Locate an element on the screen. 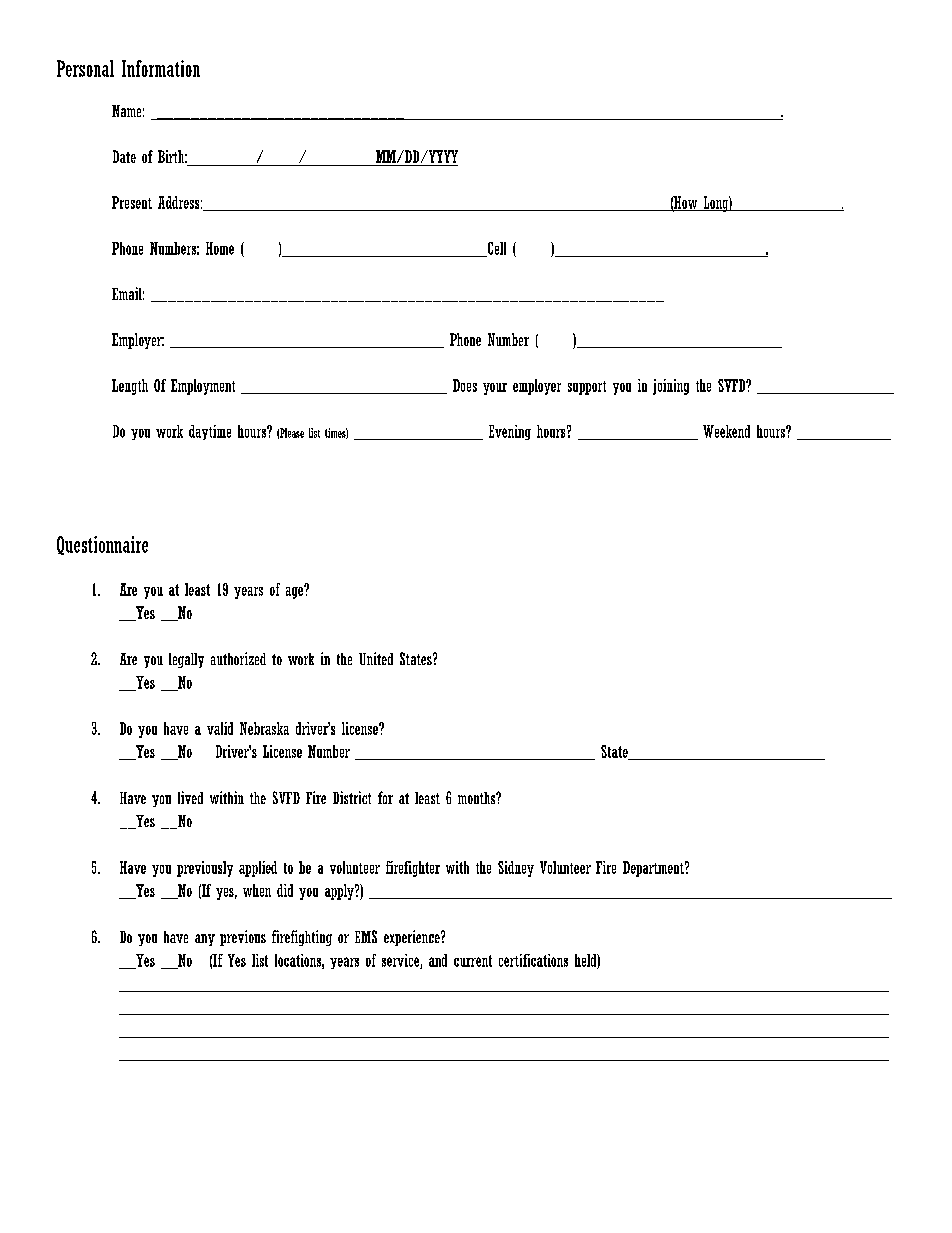 Image resolution: width=952 pixels, height=1233 pixels. certifications is located at coordinates (533, 960).
